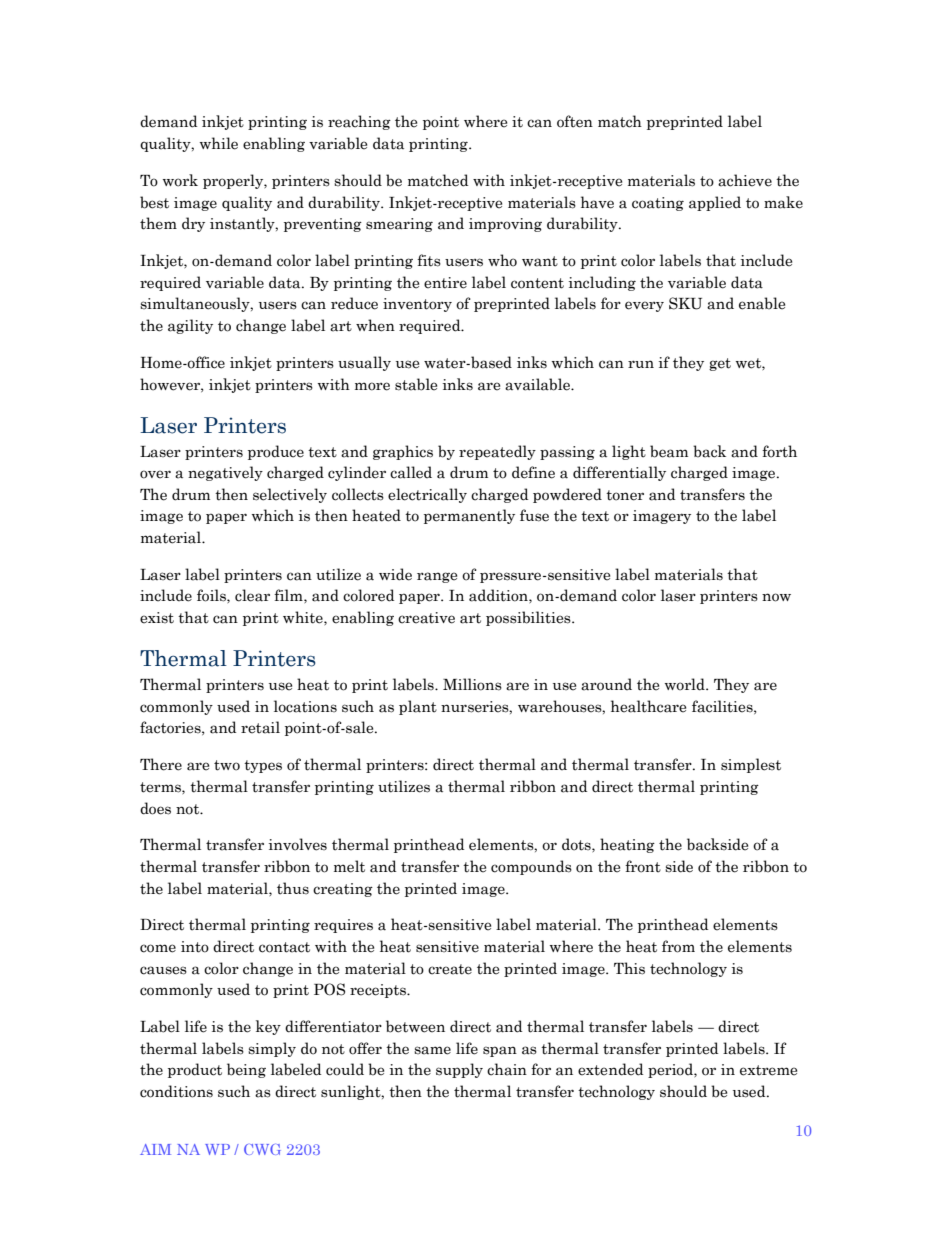 This page has width=952, height=1233. I want to click on while, so click(219, 143).
